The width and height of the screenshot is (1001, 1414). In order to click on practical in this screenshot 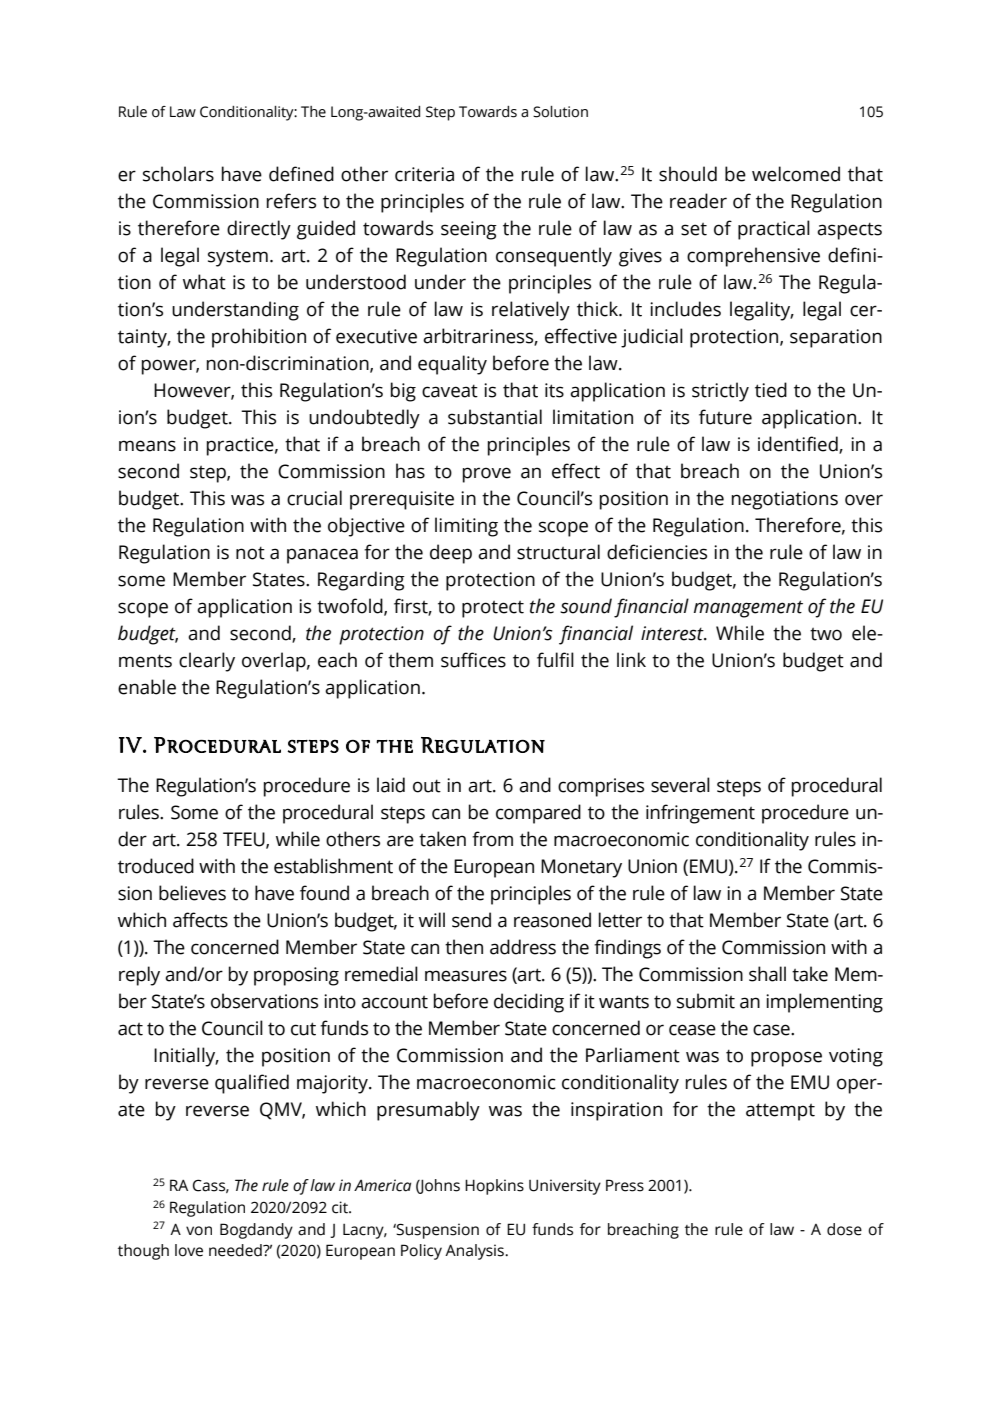, I will do `click(774, 230)`.
